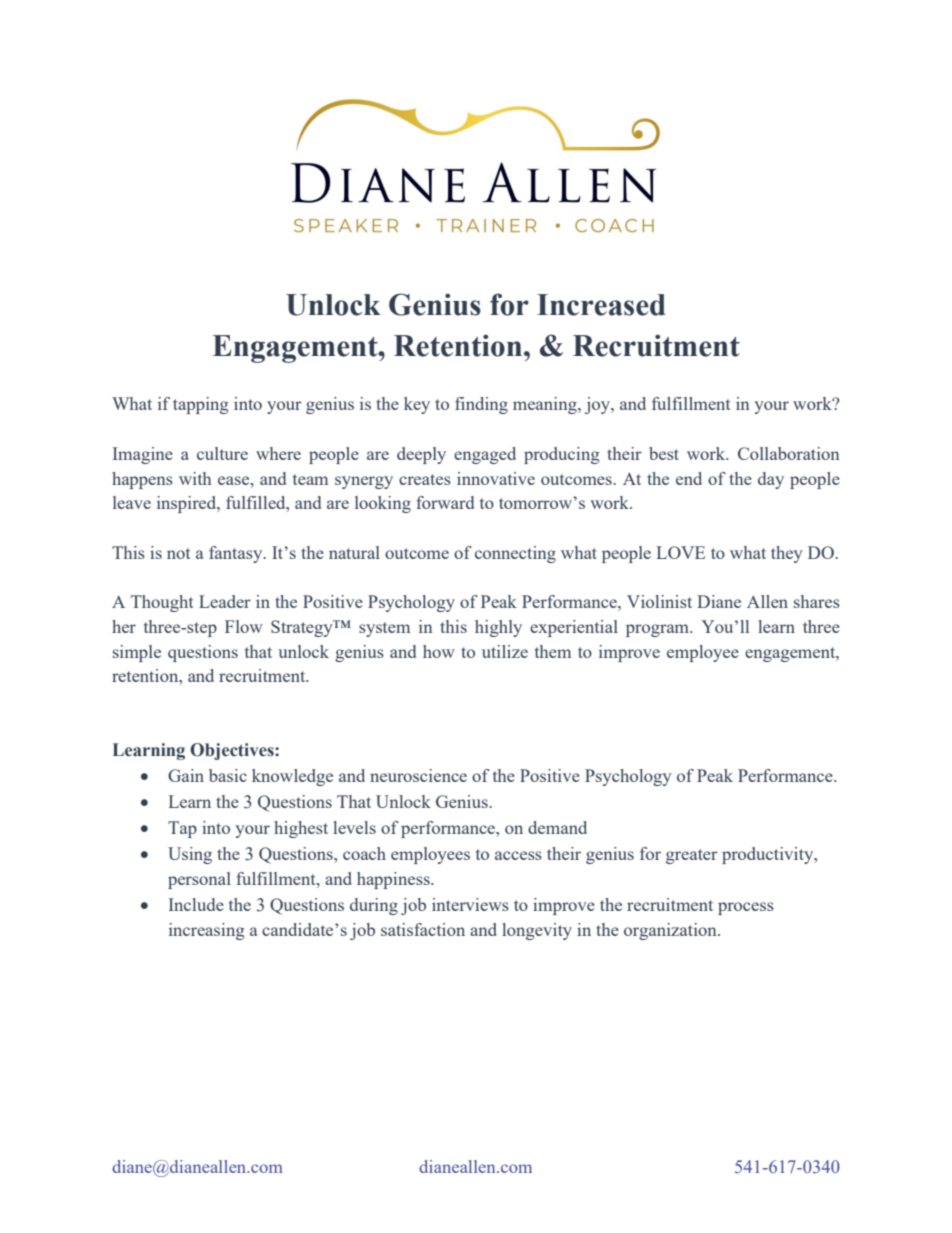 The height and width of the screenshot is (1233, 952). I want to click on interviews, so click(470, 904).
